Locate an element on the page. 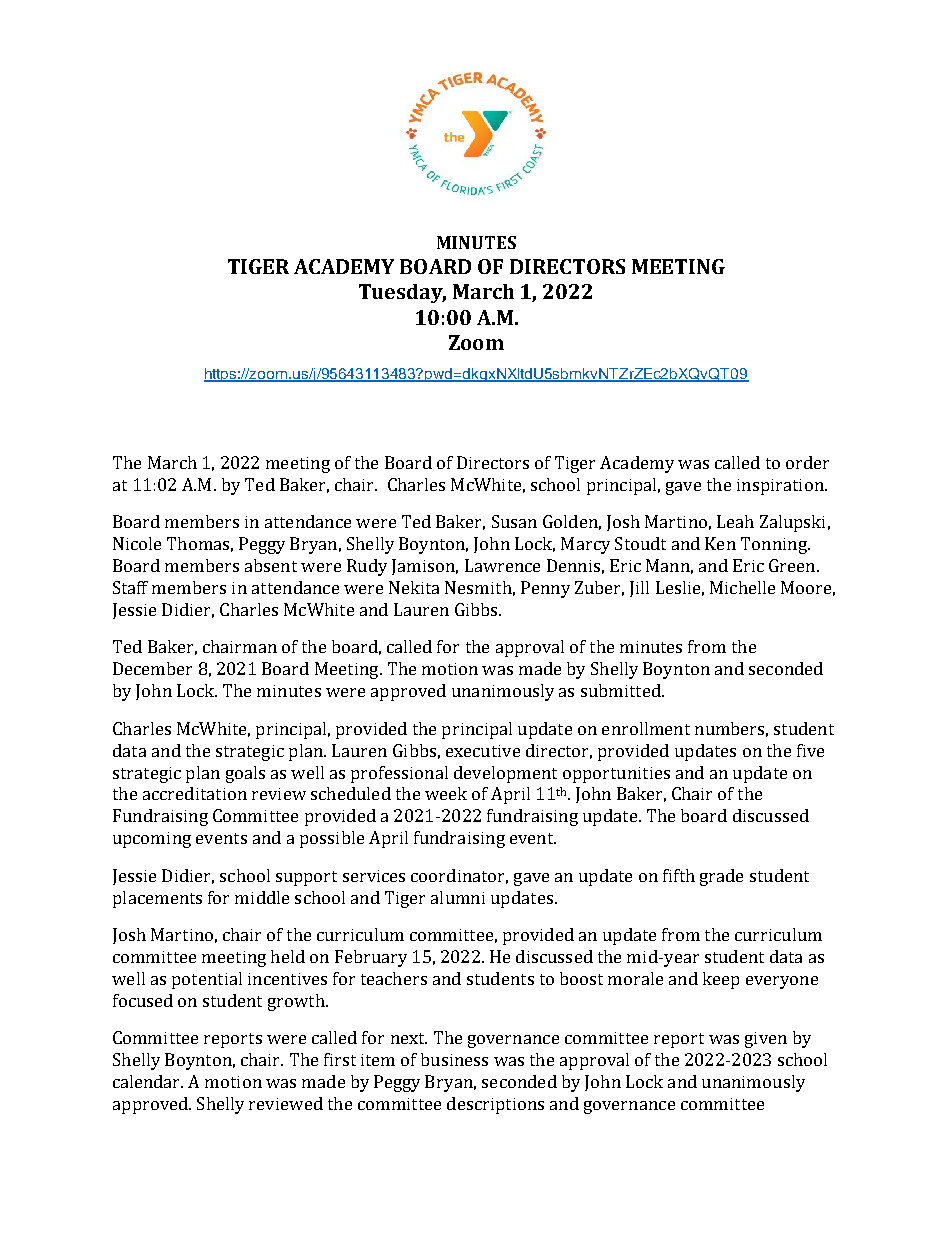 Image resolution: width=952 pixels, height=1233 pixels. inspiration is located at coordinates (781, 487).
